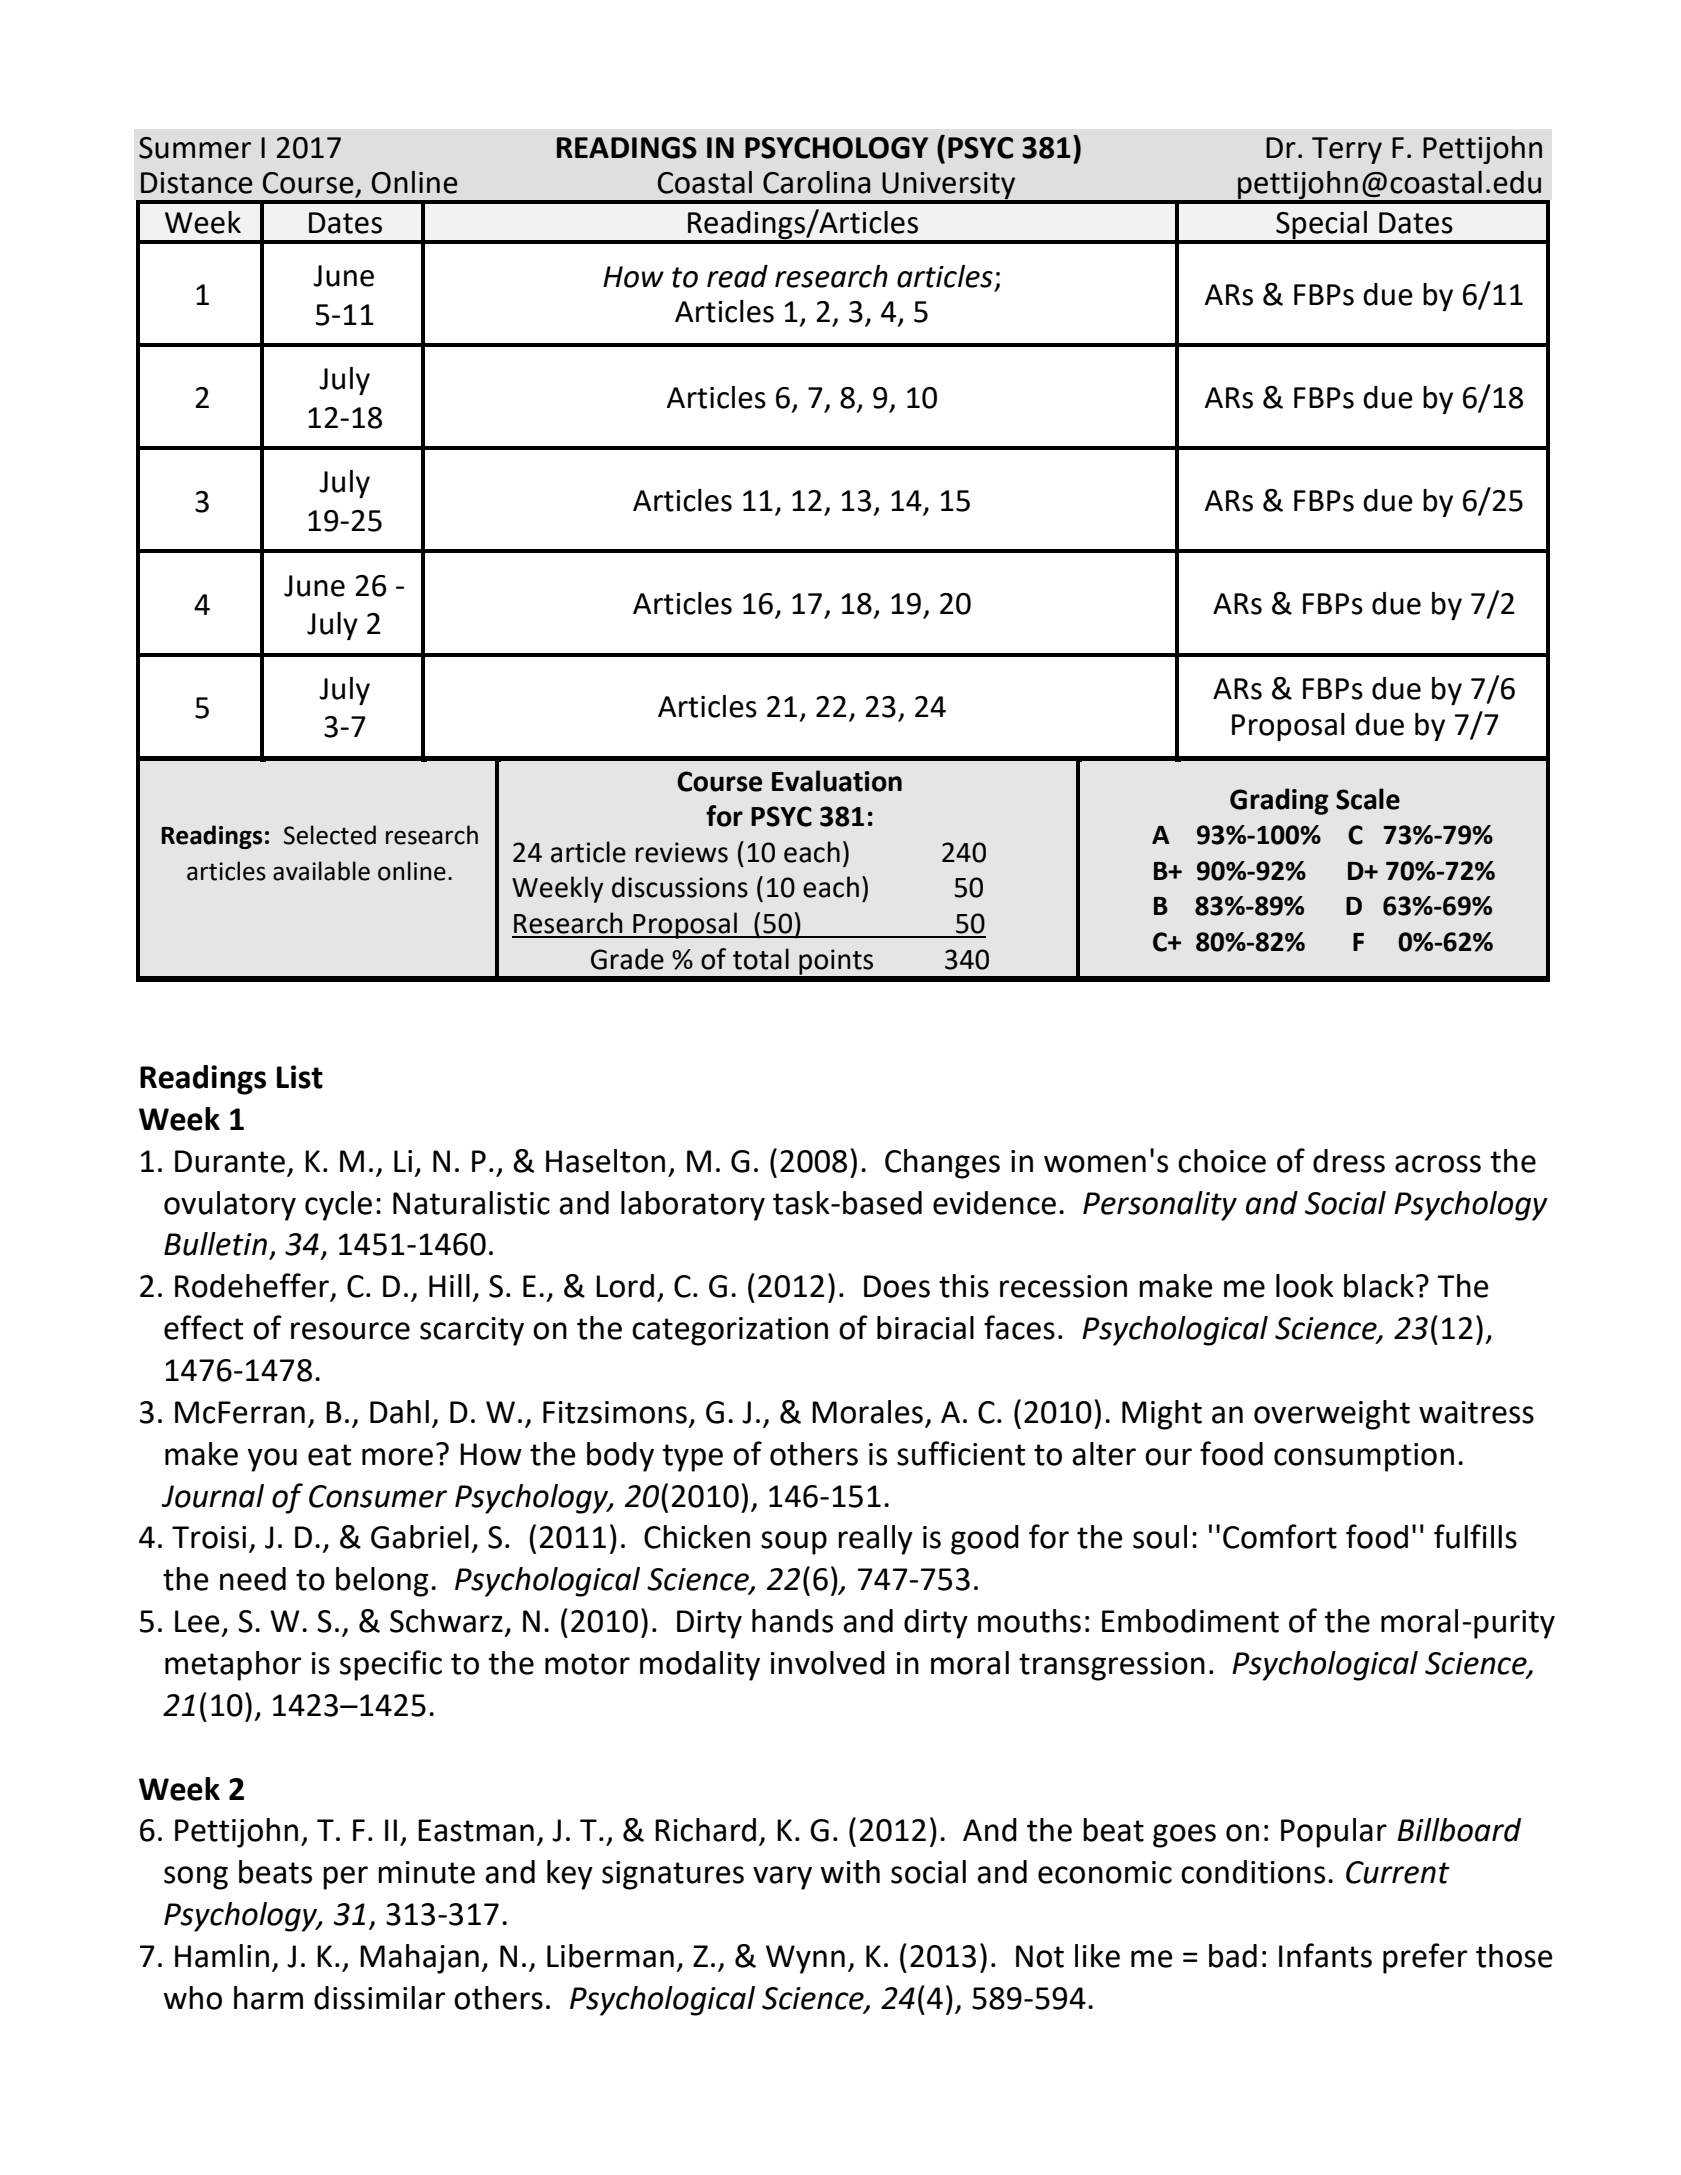 The height and width of the screenshot is (2175, 1681). I want to click on Distance, so click(197, 183).
